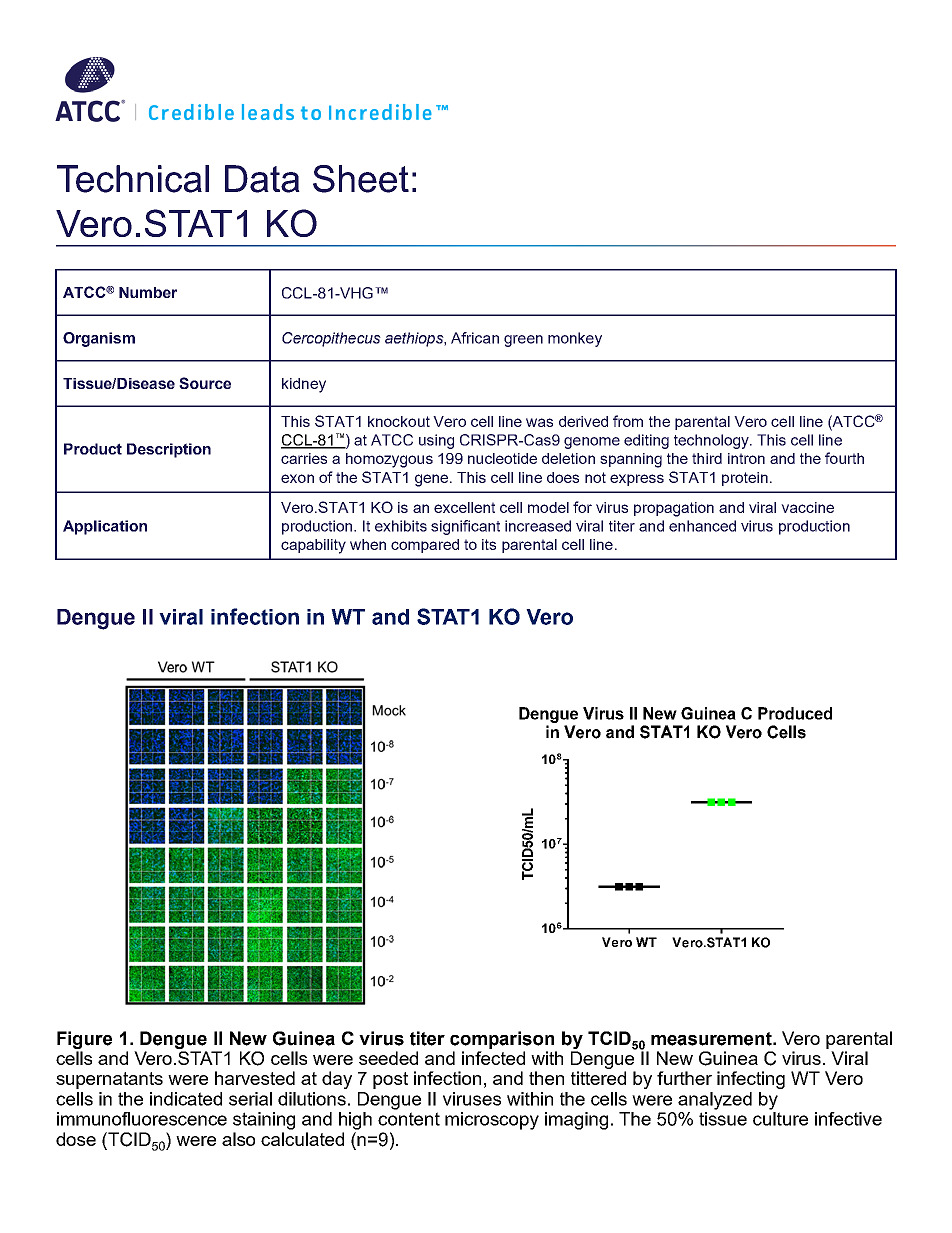  What do you see at coordinates (465, 527) in the screenshot?
I see `significant` at bounding box center [465, 527].
